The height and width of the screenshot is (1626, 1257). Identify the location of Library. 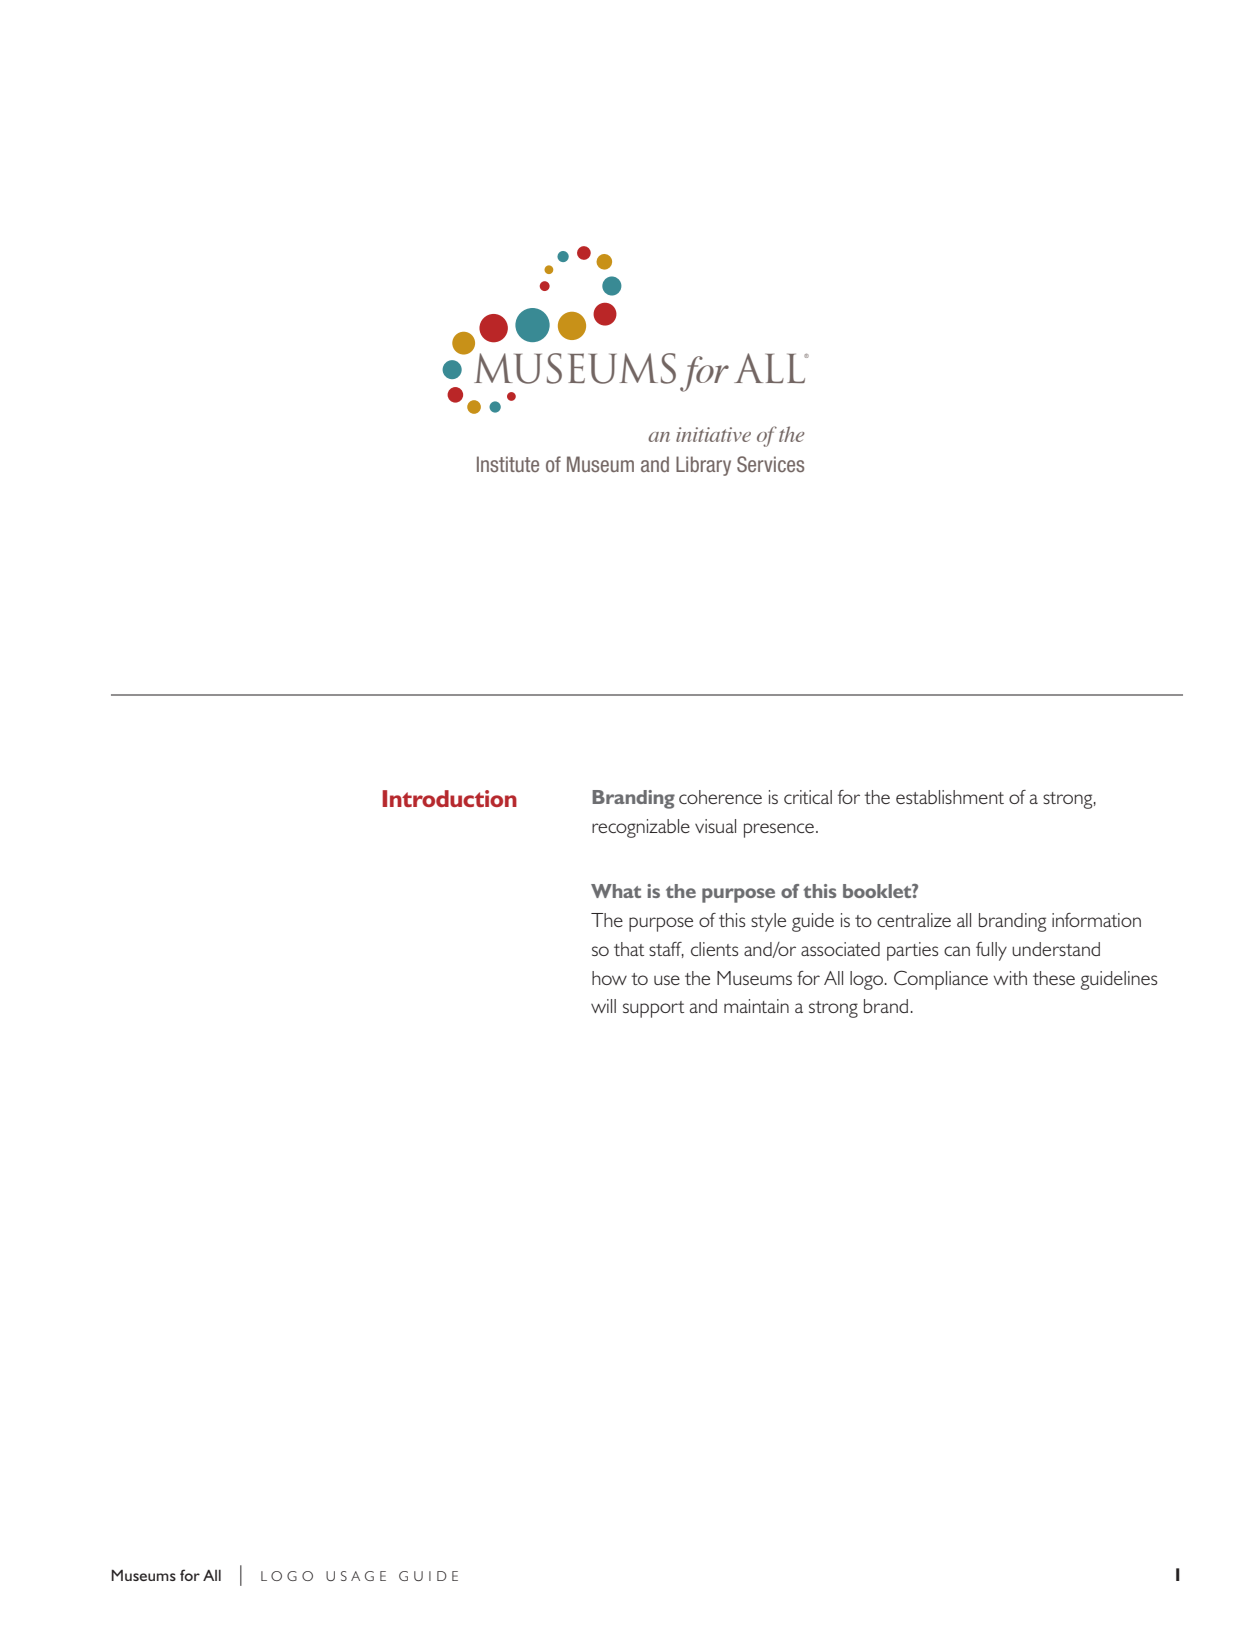
(703, 466).
